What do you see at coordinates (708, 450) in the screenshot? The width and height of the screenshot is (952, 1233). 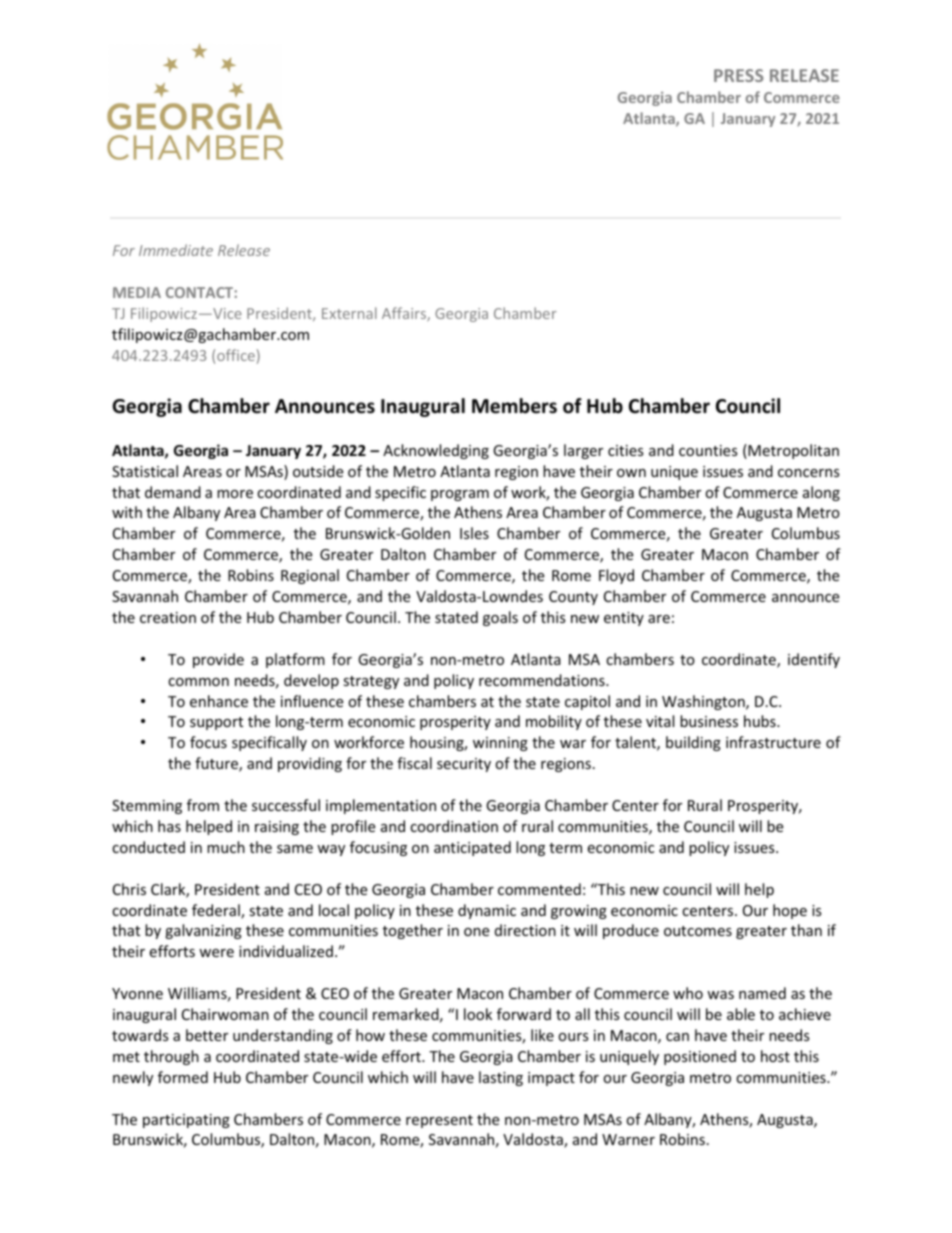 I see `counties` at bounding box center [708, 450].
